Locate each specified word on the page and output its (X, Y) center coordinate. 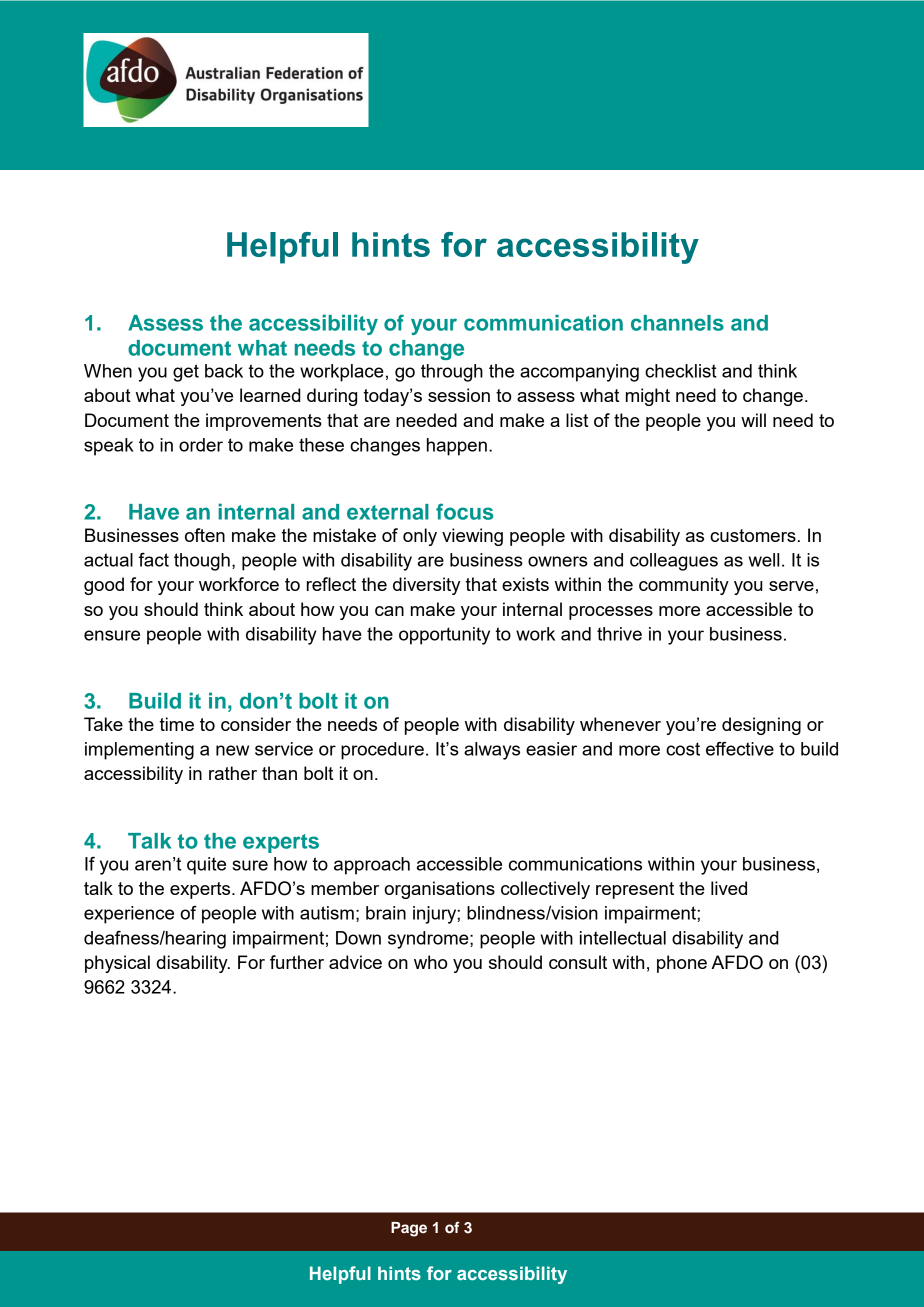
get (186, 373)
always (492, 751)
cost (683, 749)
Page (409, 1229)
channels (677, 323)
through (452, 373)
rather (233, 773)
